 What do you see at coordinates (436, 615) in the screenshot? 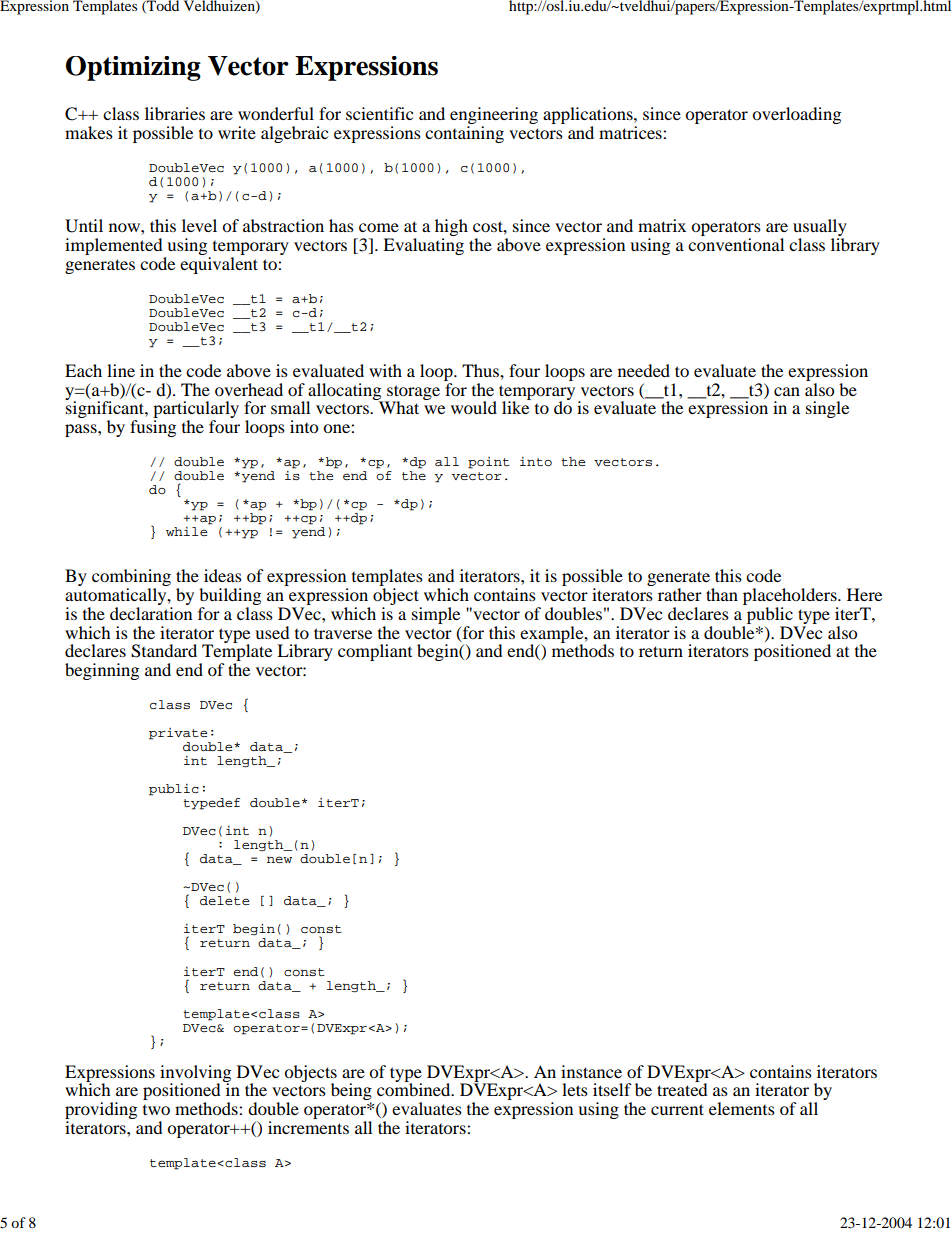
I see `simple` at bounding box center [436, 615].
